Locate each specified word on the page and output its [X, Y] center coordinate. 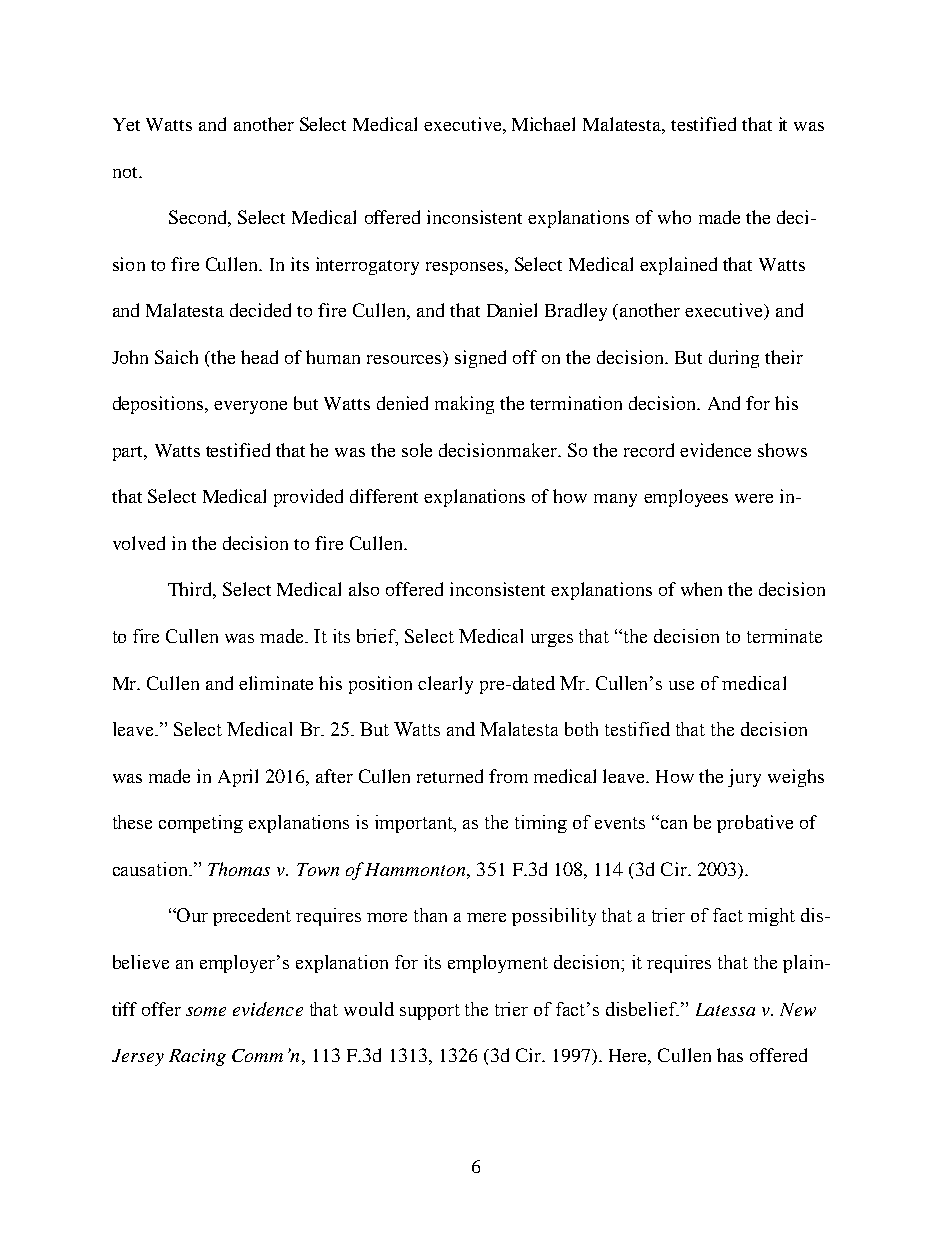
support [430, 1012]
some [206, 1011]
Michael [543, 124]
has [730, 1055]
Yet [126, 124]
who [674, 217]
